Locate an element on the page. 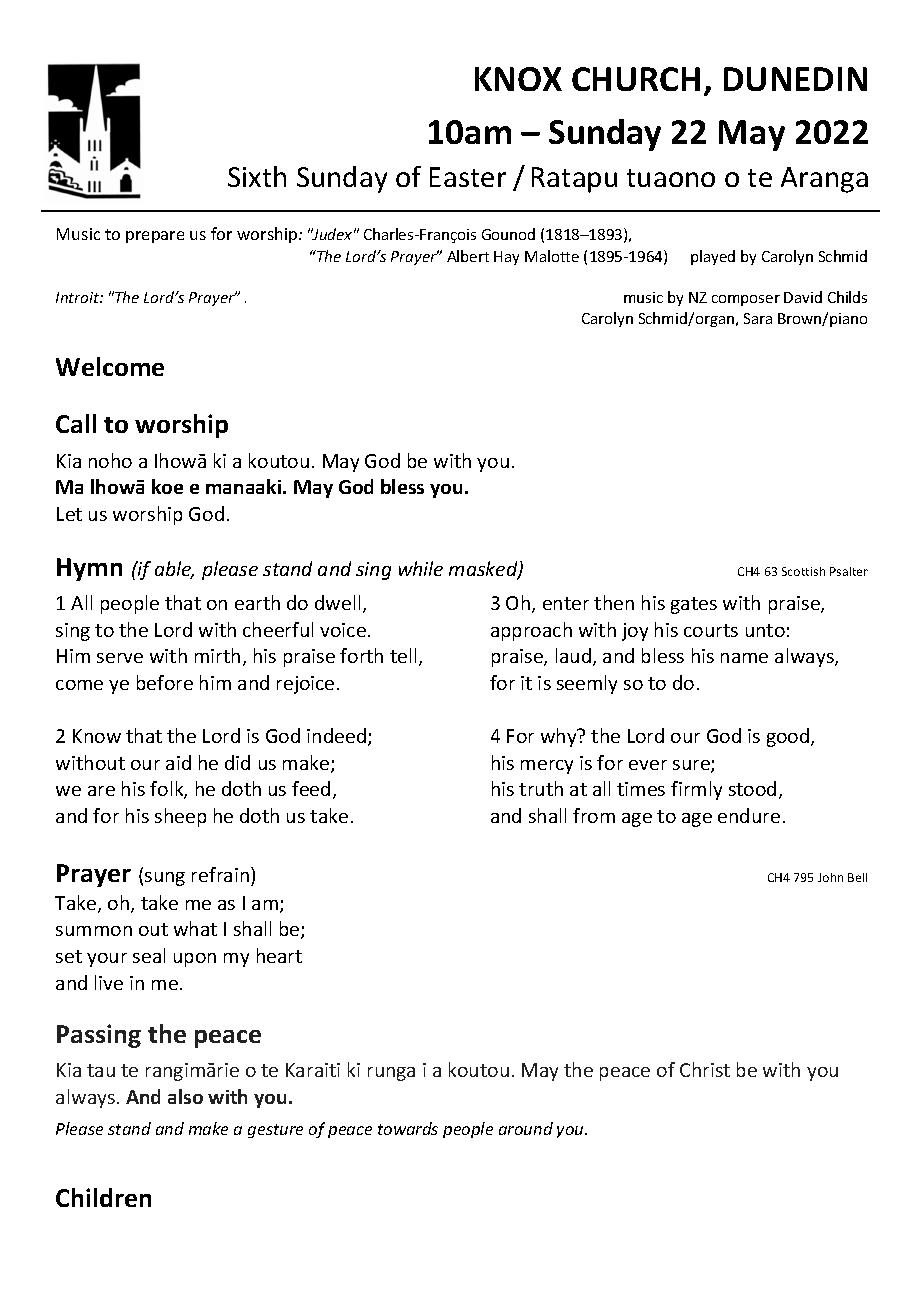 The image size is (924, 1308). sheep is located at coordinates (180, 817).
